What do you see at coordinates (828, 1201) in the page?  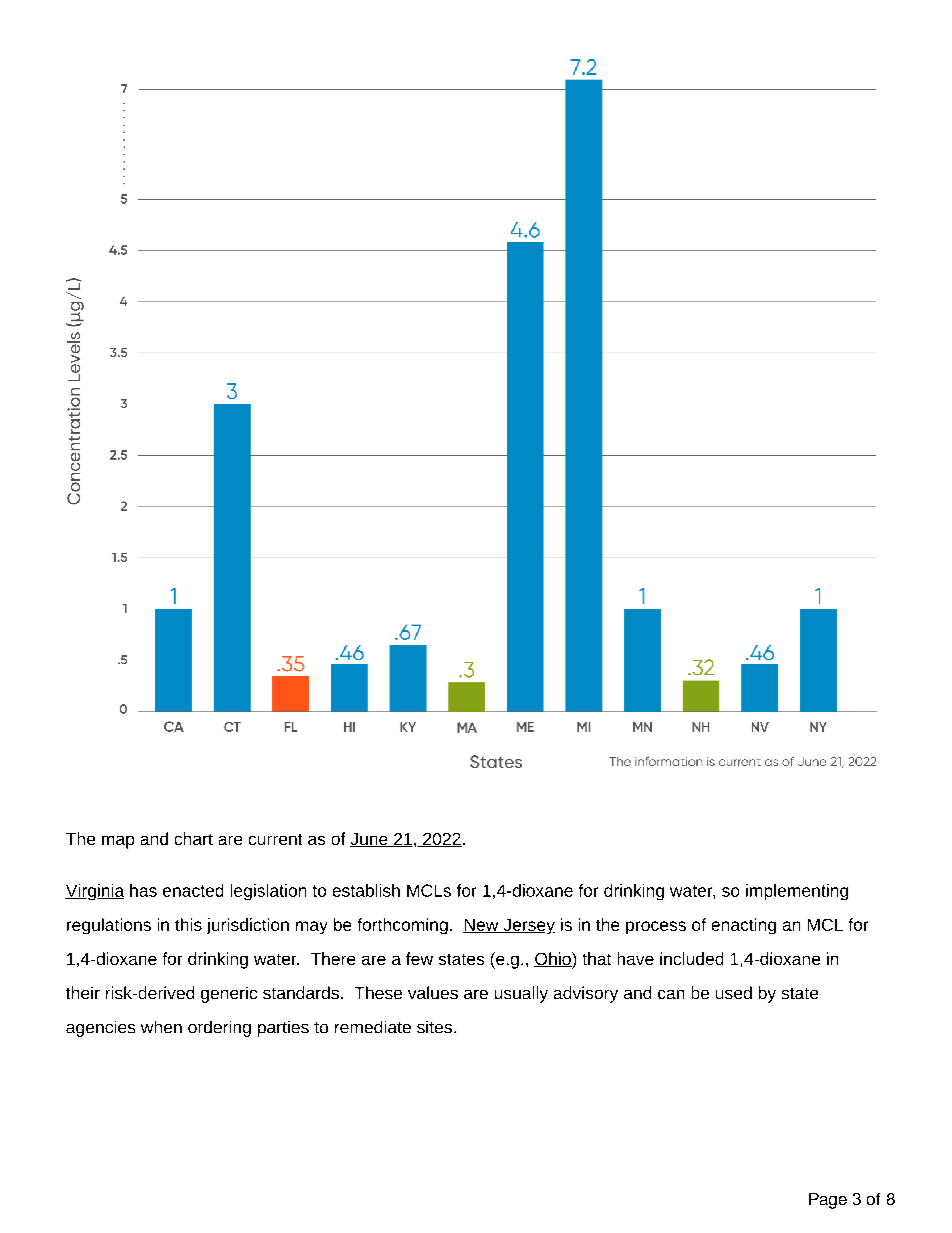 I see `Page` at bounding box center [828, 1201].
